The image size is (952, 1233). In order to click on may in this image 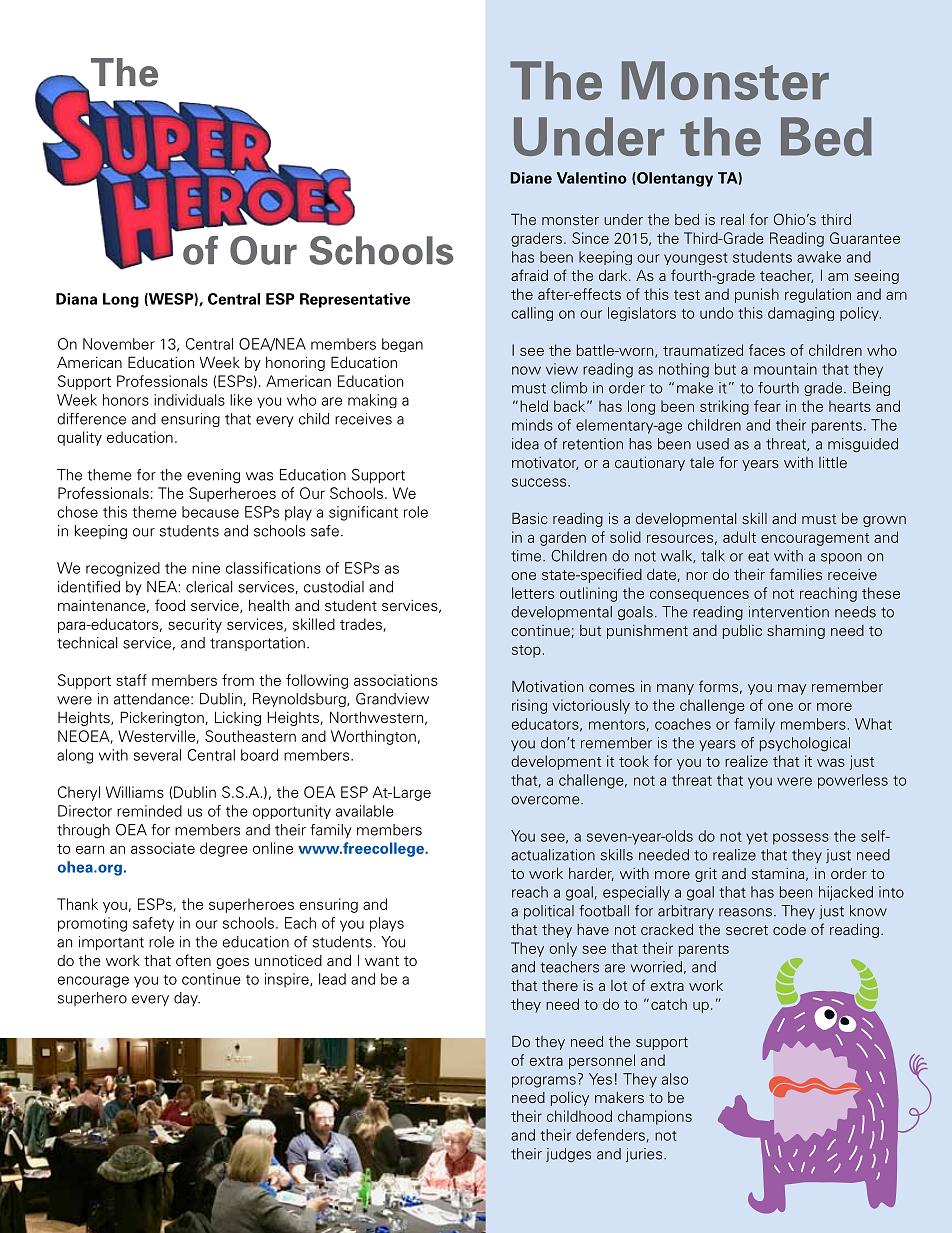, I will do `click(792, 689)`.
